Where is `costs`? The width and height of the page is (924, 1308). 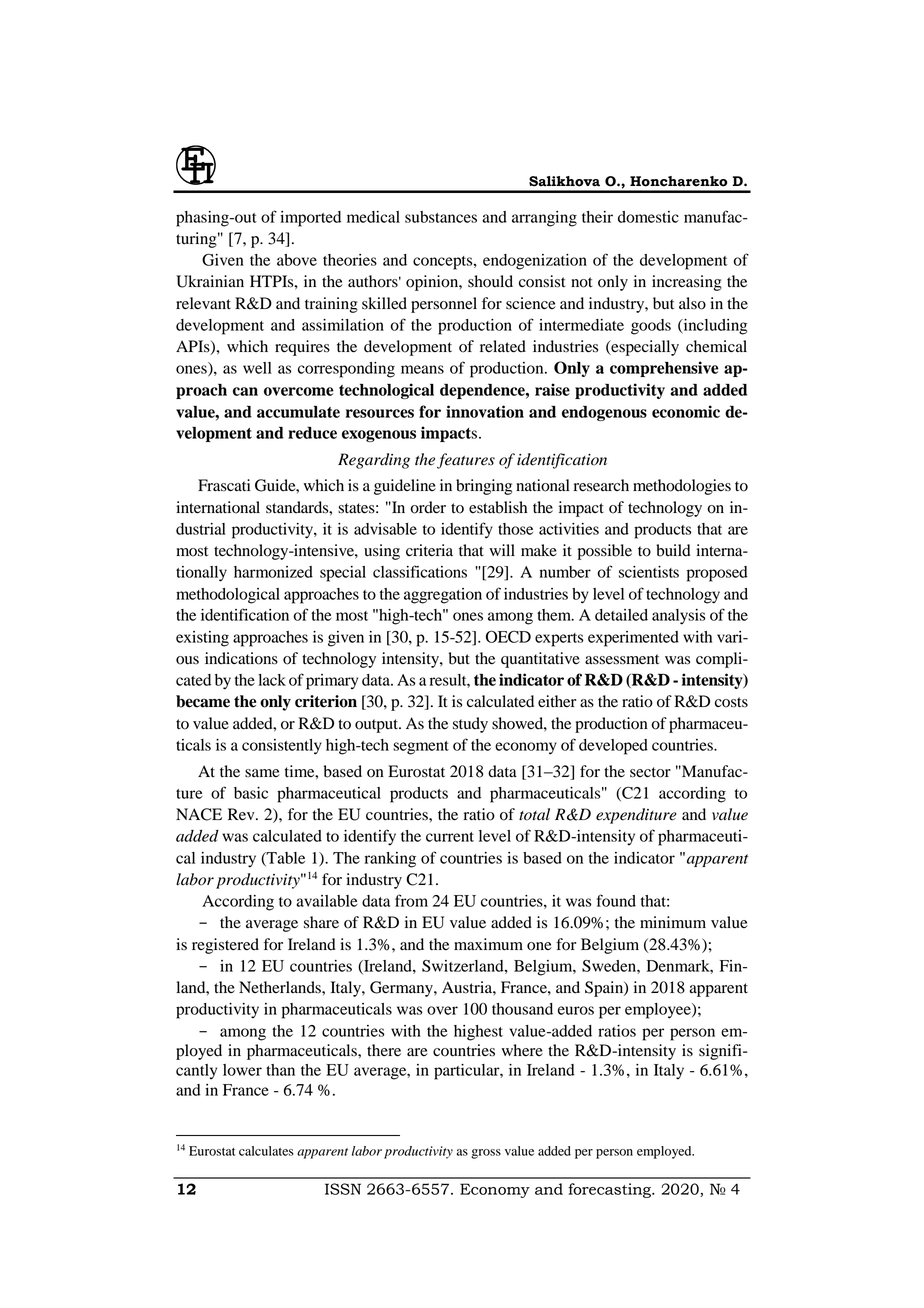 costs is located at coordinates (731, 702).
